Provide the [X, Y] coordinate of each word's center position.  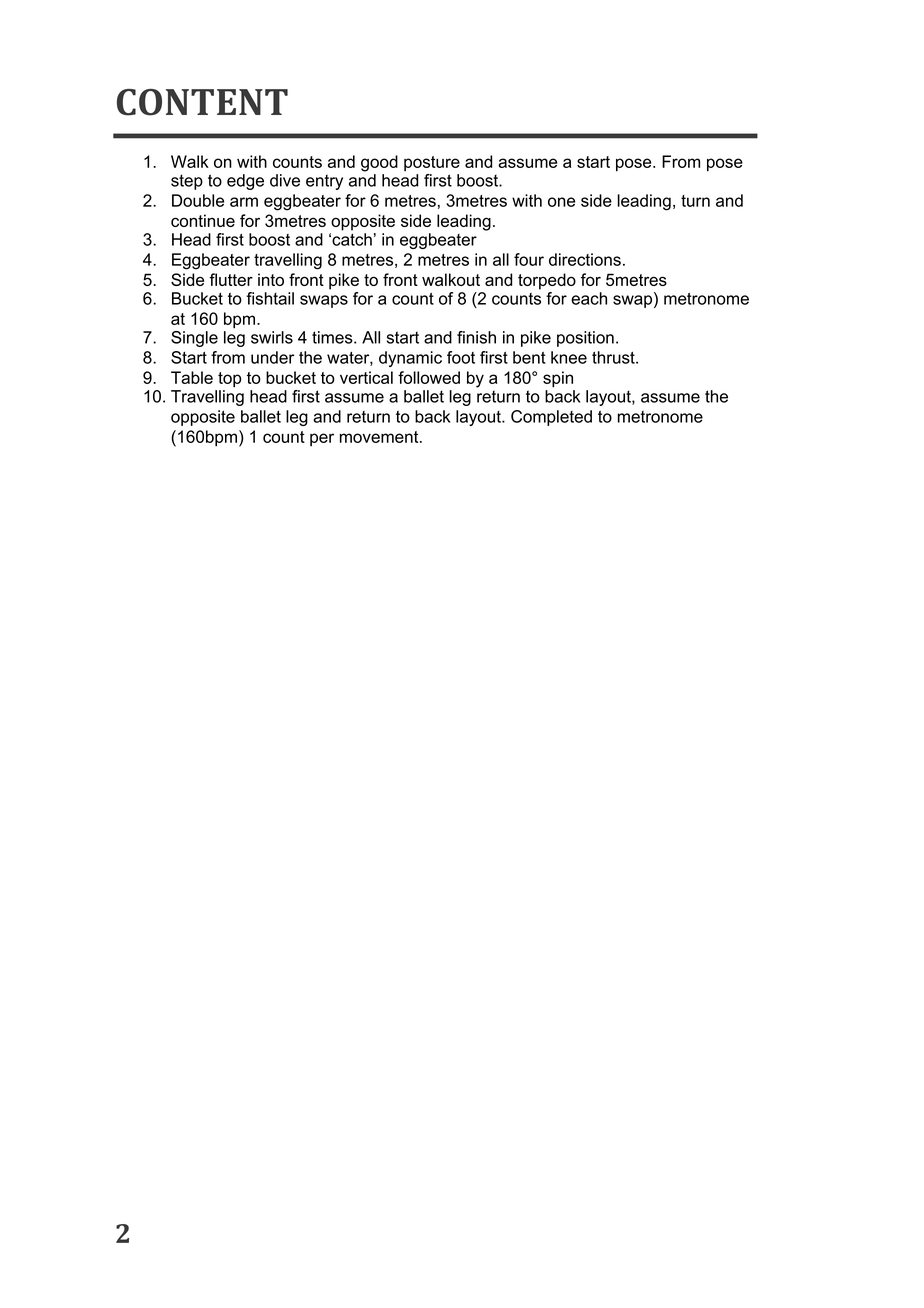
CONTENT [202, 102]
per [322, 439]
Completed [551, 418]
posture [432, 163]
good [379, 163]
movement [380, 437]
